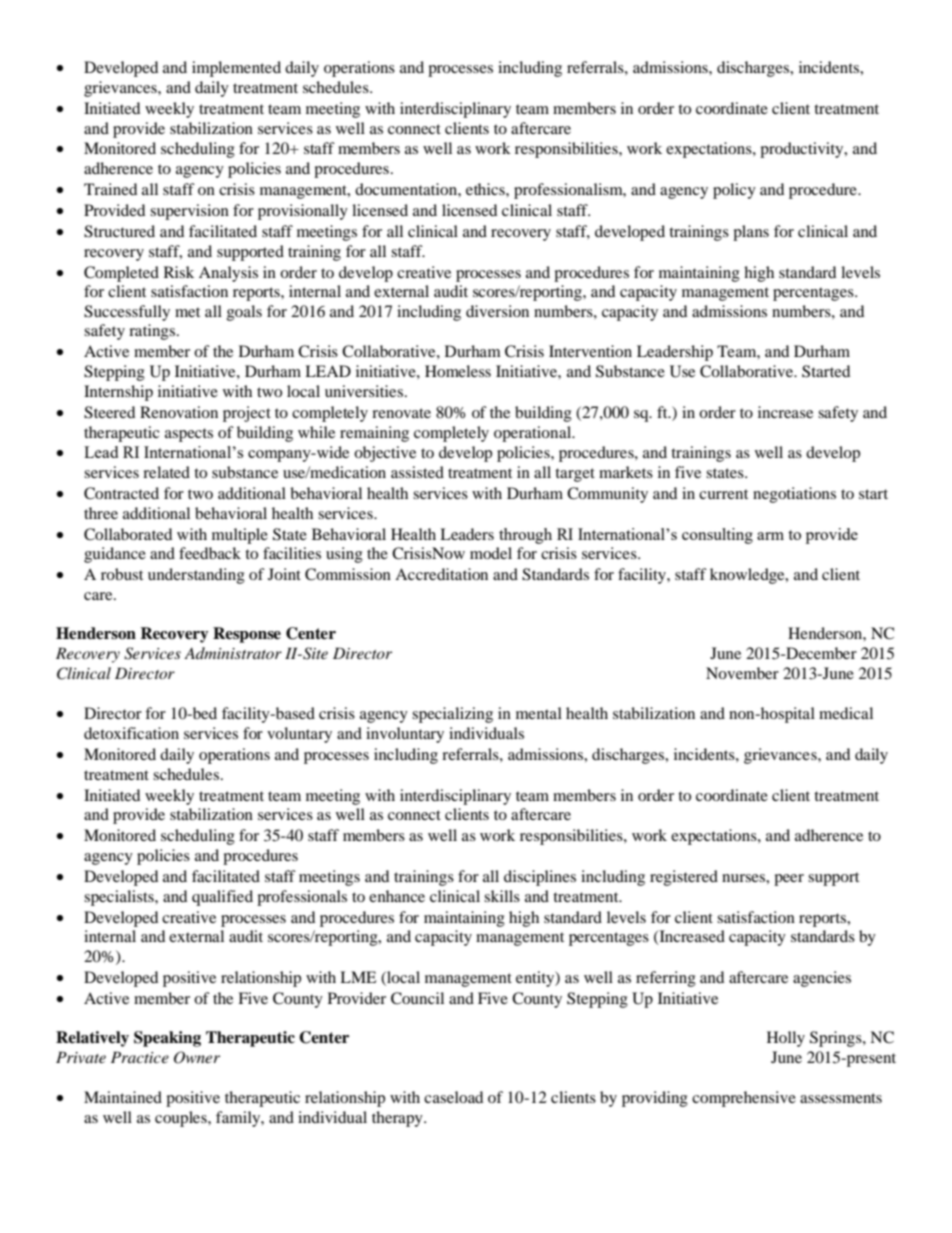 This page has width=952, height=1233. I want to click on qualified, so click(222, 898).
